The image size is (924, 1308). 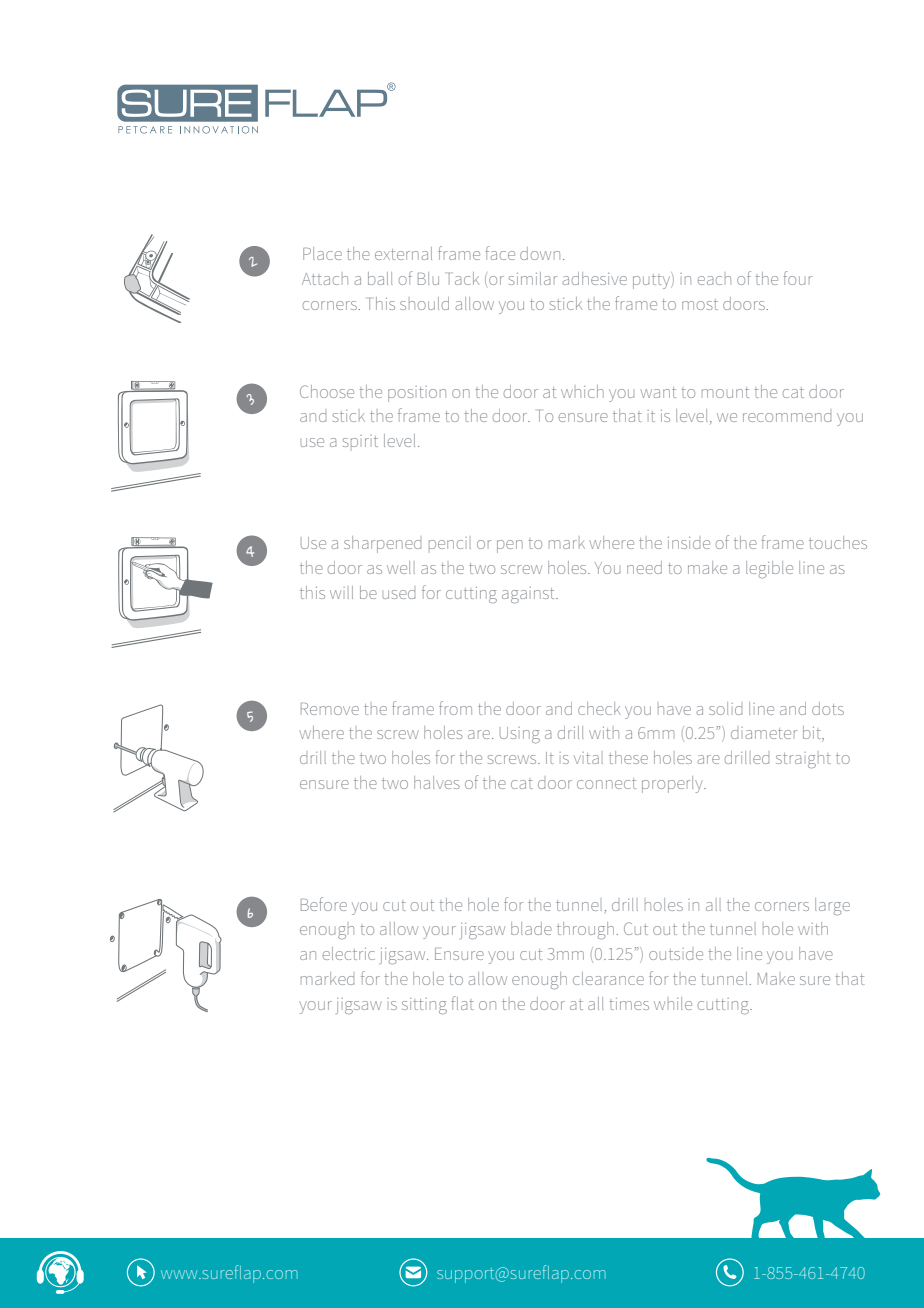 I want to click on vital, so click(x=588, y=758).
